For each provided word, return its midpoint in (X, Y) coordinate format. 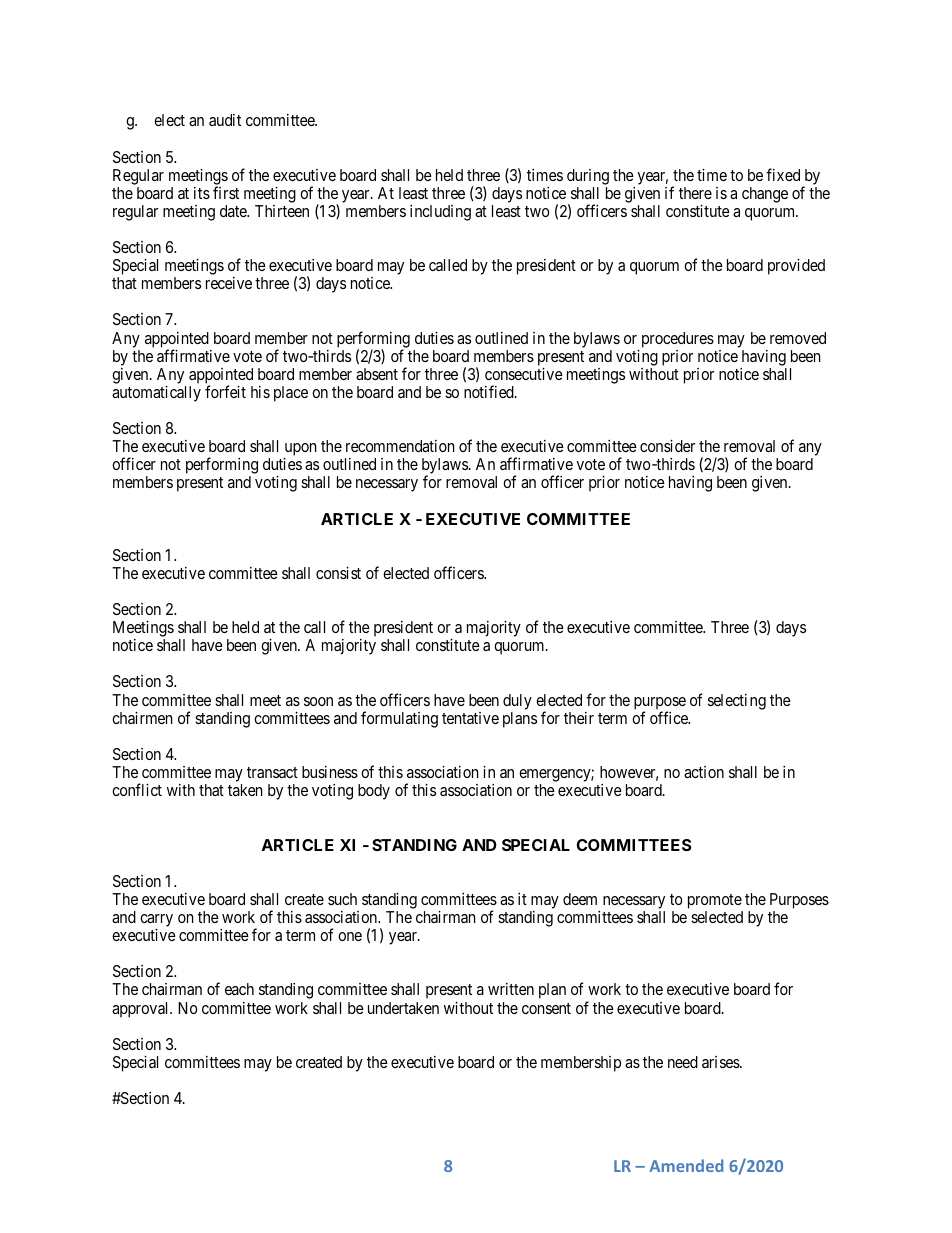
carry (156, 922)
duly (517, 702)
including (440, 213)
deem (580, 899)
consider (667, 446)
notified (490, 391)
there (695, 193)
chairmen (142, 718)
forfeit (225, 391)
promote (715, 903)
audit (225, 120)
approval (142, 1010)
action (704, 772)
